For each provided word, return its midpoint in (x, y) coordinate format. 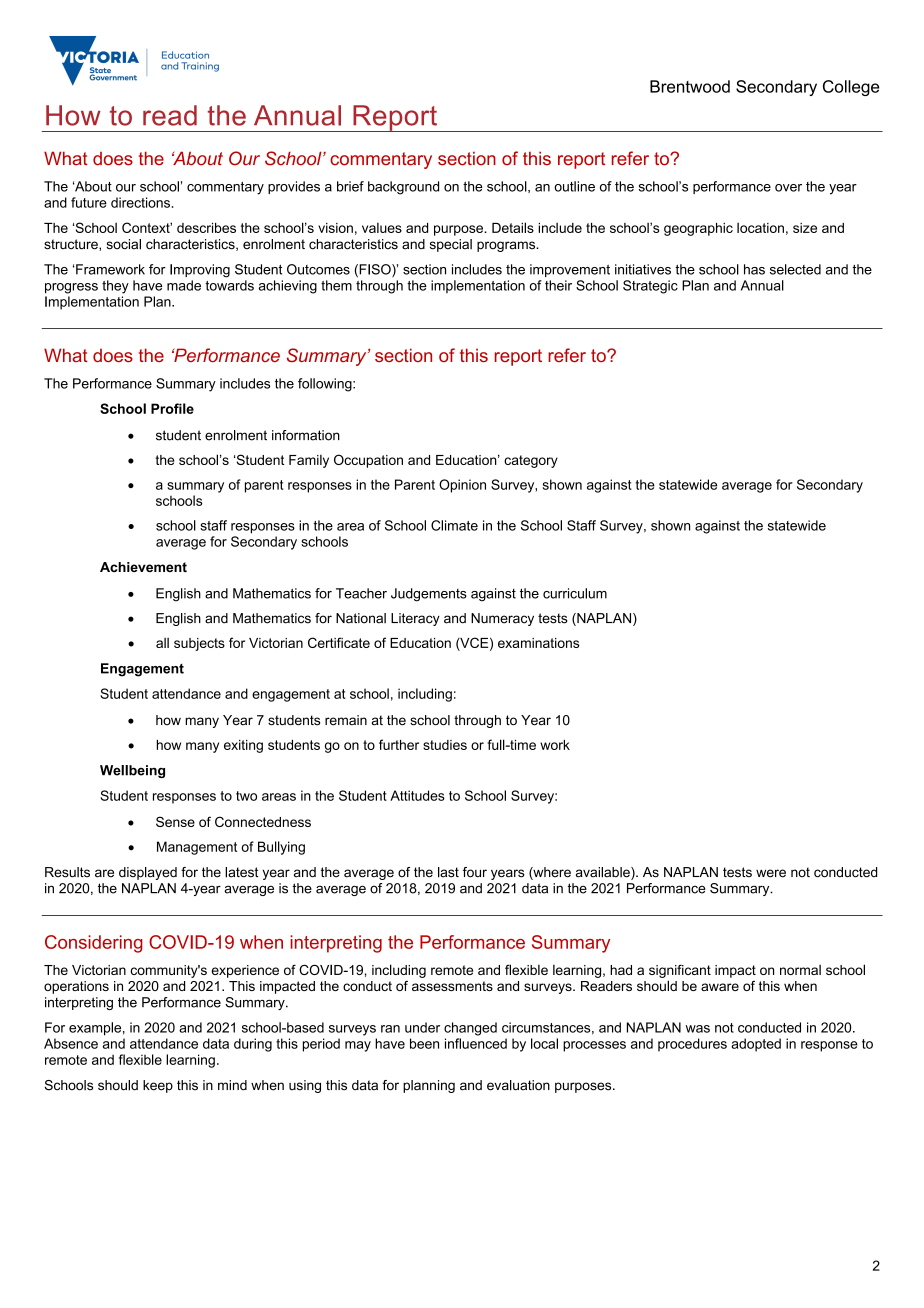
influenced (476, 1043)
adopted (756, 1045)
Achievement (143, 567)
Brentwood (690, 86)
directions (140, 202)
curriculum (575, 593)
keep (158, 1086)
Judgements (429, 595)
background (403, 188)
